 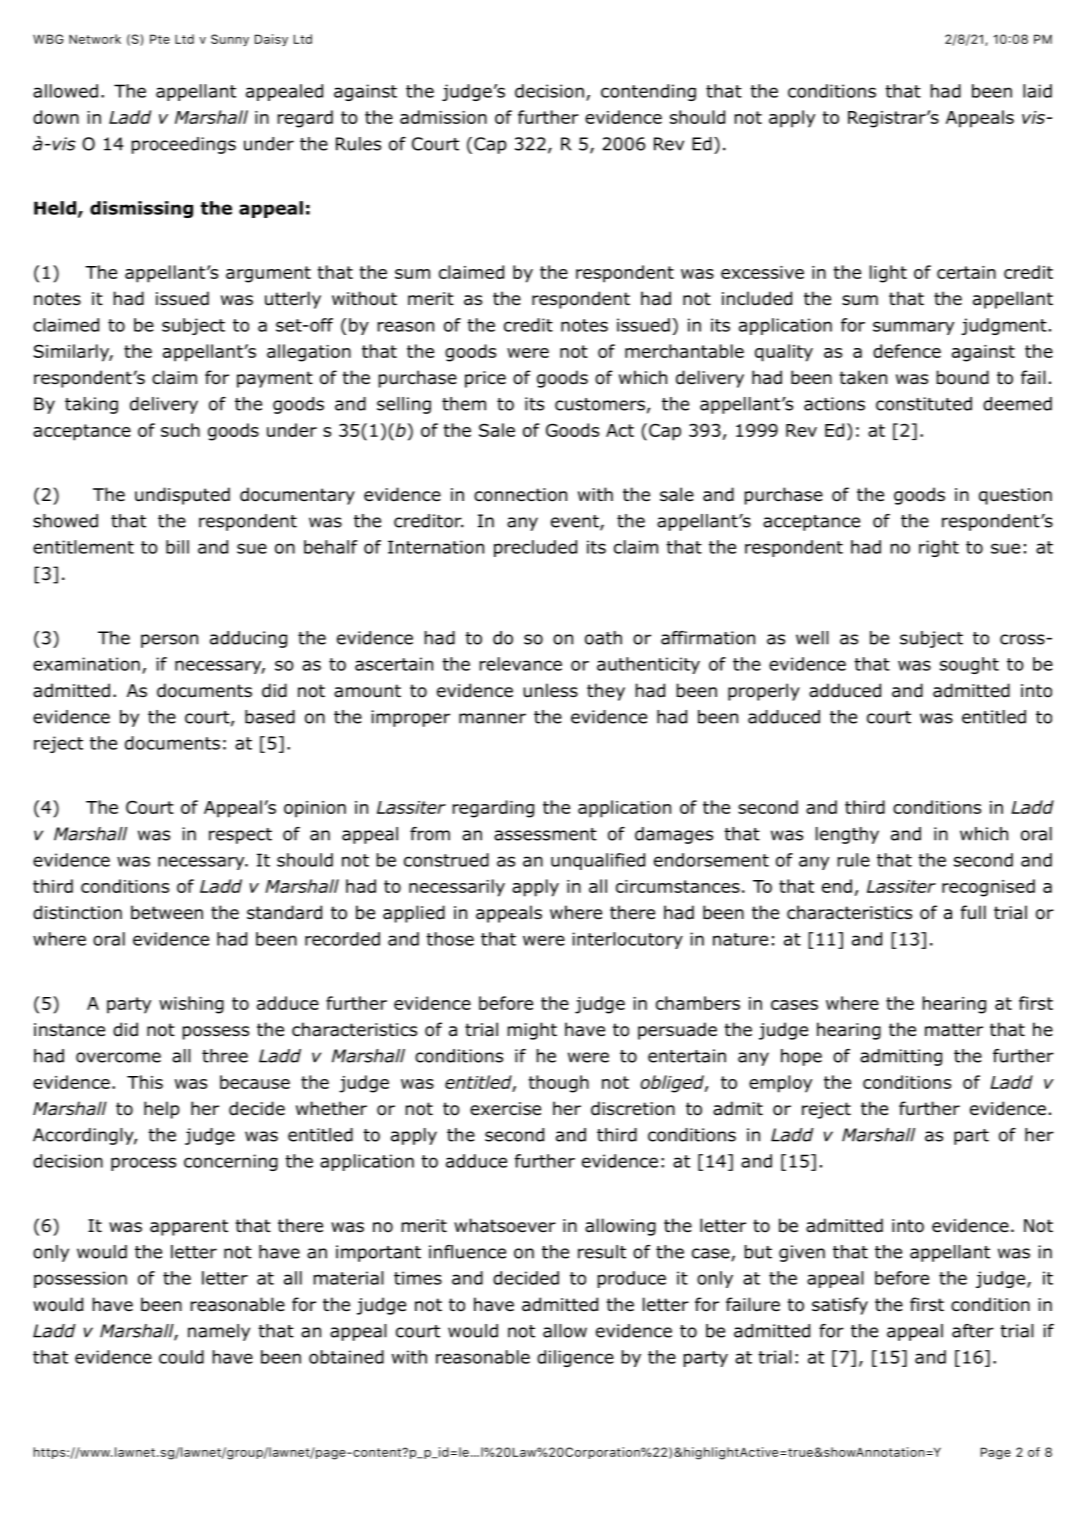 What do you see at coordinates (969, 665) in the screenshot?
I see `sought` at bounding box center [969, 665].
